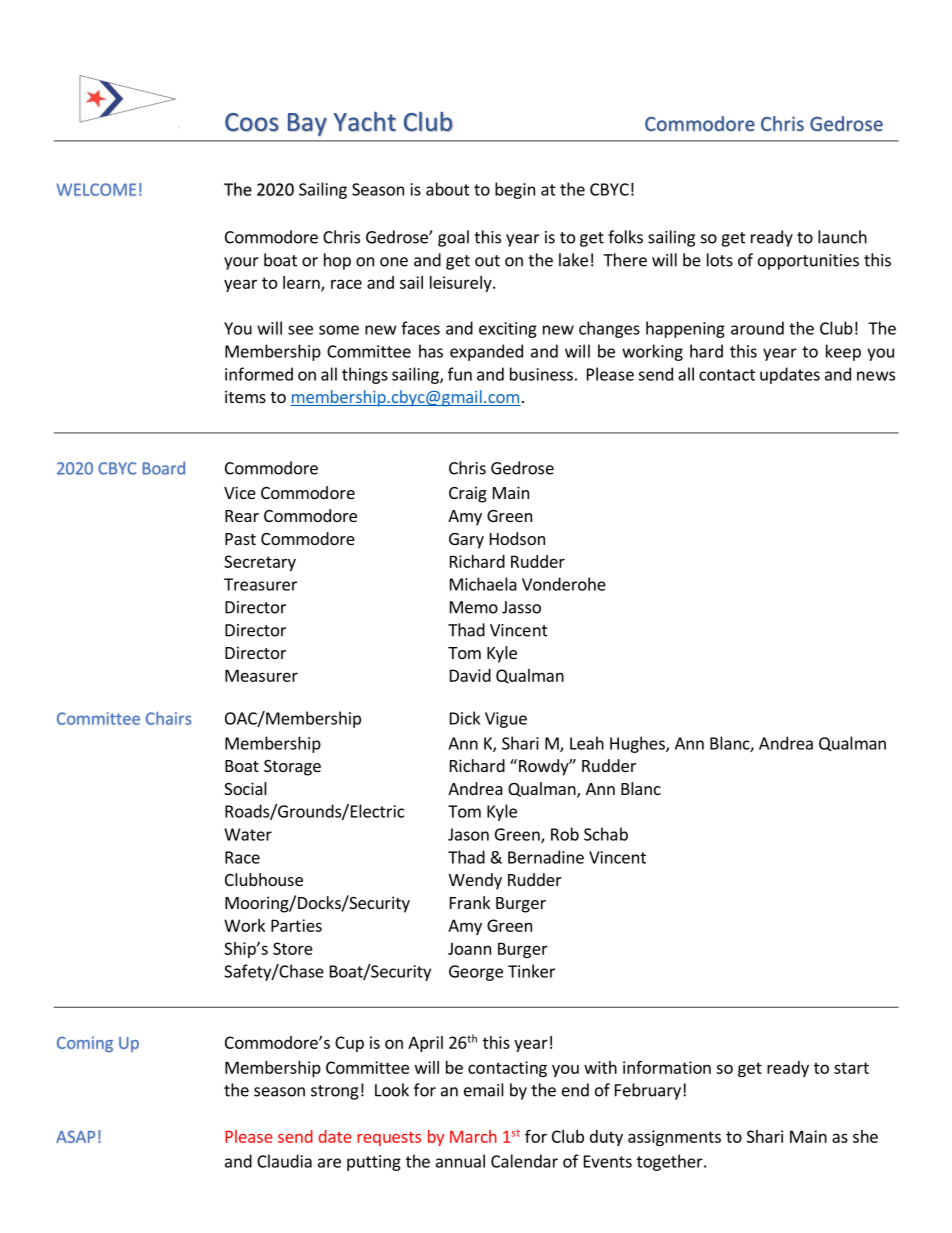 The image size is (952, 1233). What do you see at coordinates (470, 675) in the screenshot?
I see `David` at bounding box center [470, 675].
